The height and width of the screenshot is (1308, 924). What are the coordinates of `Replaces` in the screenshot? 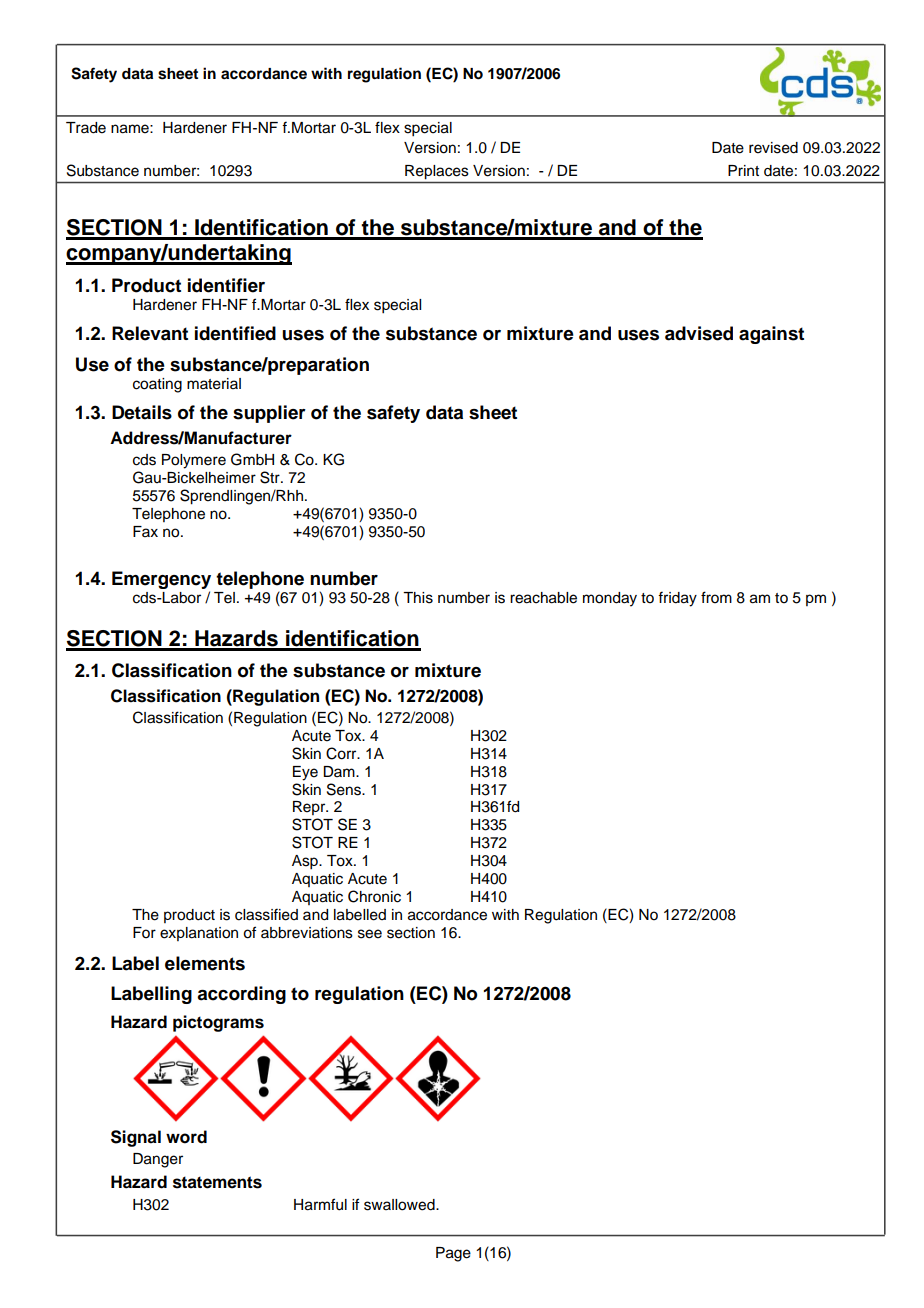 It's located at (436, 172).
